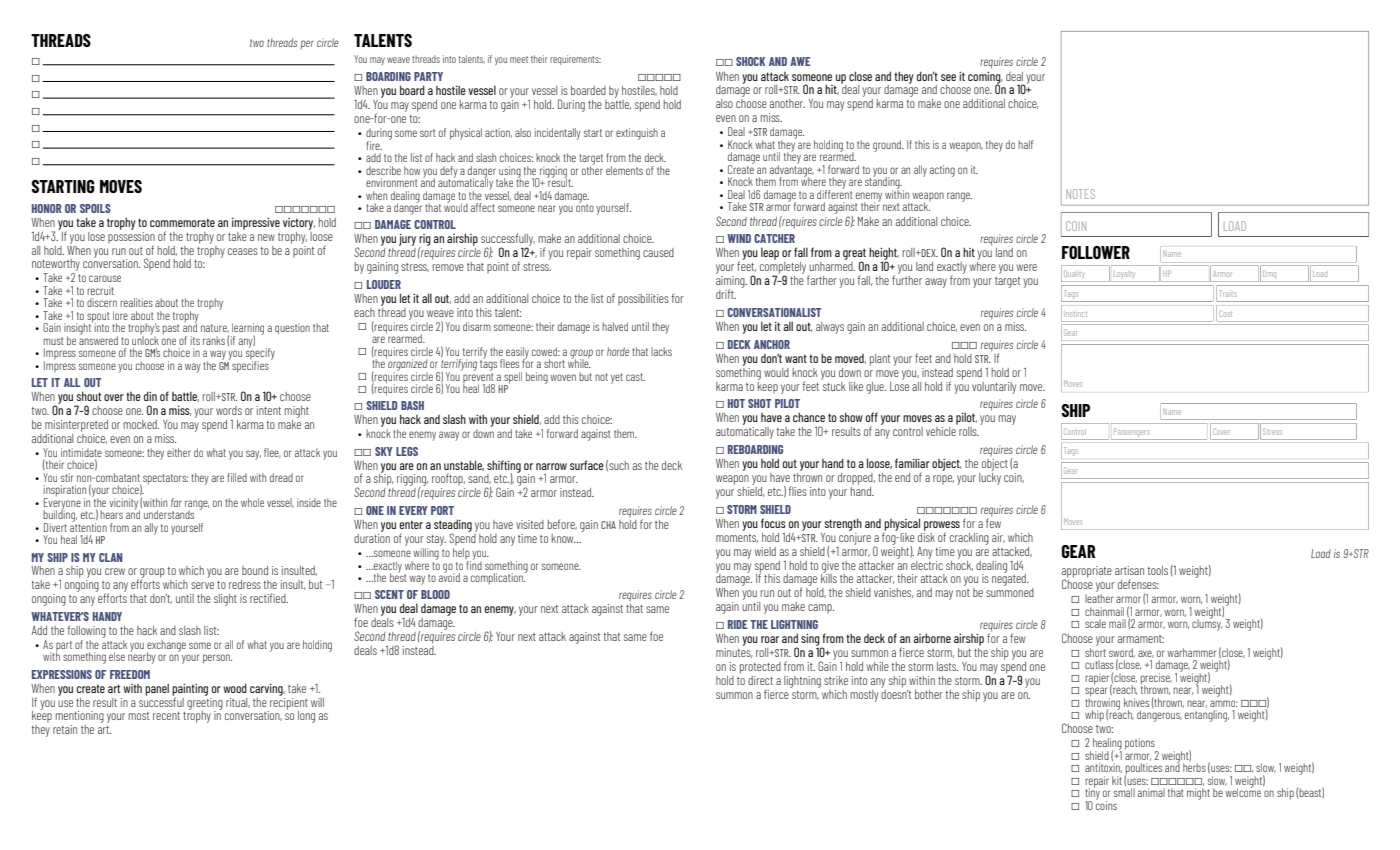 The width and height of the document is (1400, 850). Describe the element at coordinates (428, 133) in the document. I see `sort` at that location.
